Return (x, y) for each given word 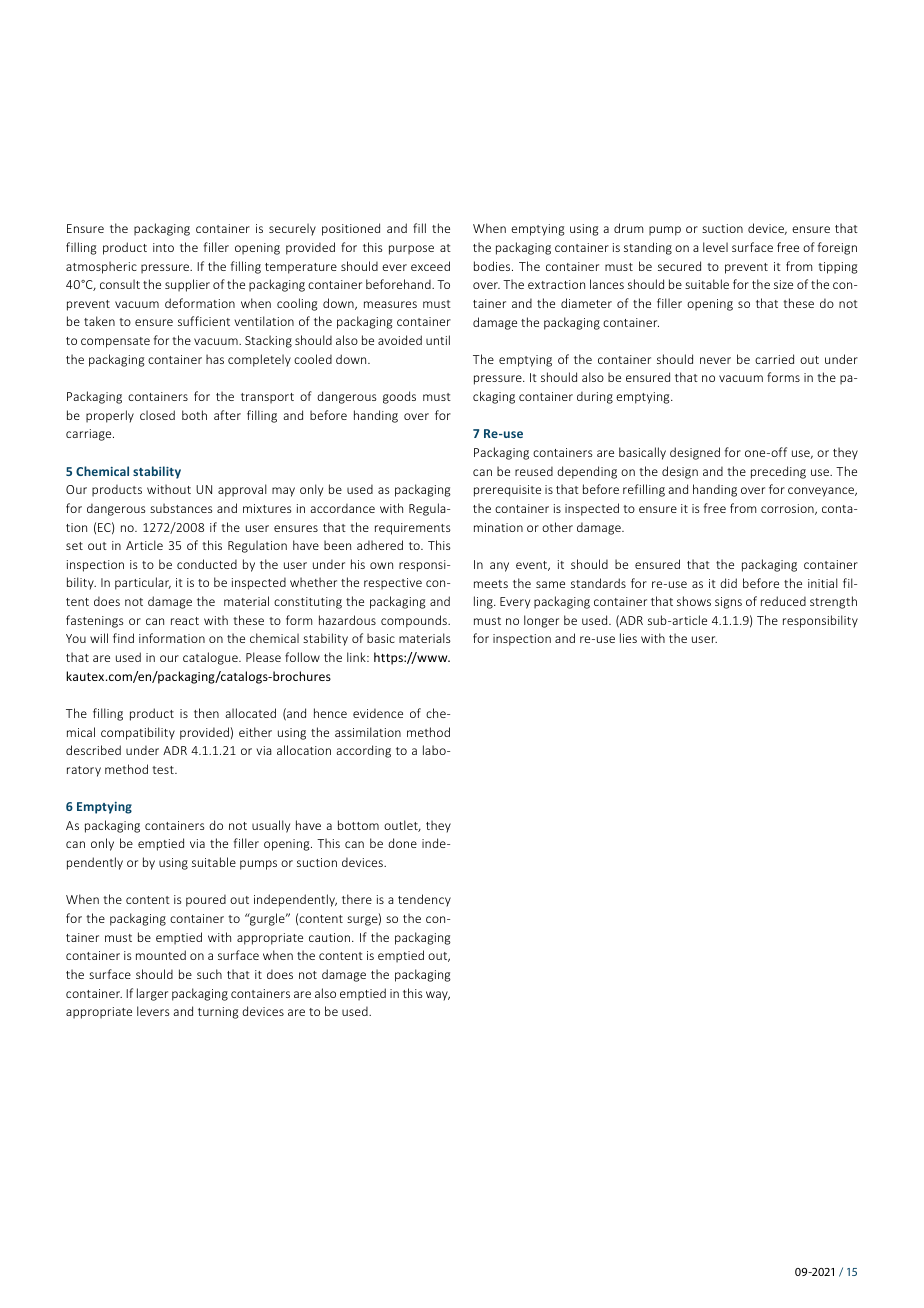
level (715, 247)
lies (628, 638)
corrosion (788, 509)
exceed (430, 266)
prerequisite (507, 491)
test (164, 770)
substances (181, 508)
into (163, 247)
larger (152, 994)
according (363, 751)
